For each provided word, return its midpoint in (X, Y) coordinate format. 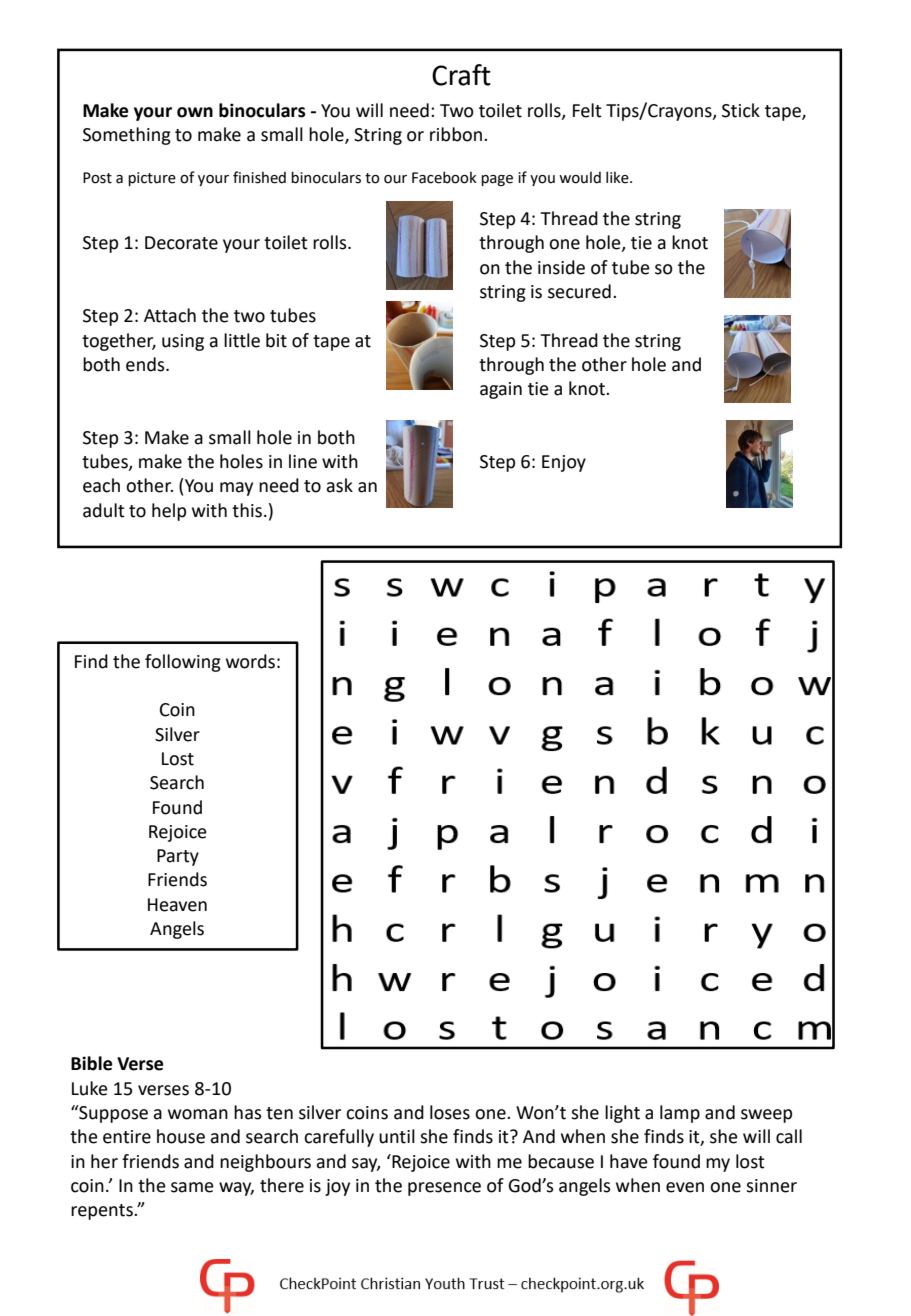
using (183, 342)
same (192, 1187)
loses (450, 1112)
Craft (461, 75)
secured (579, 291)
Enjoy (564, 463)
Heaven (177, 905)
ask (339, 485)
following (183, 663)
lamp (680, 1114)
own (195, 112)
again (501, 390)
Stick (741, 110)
